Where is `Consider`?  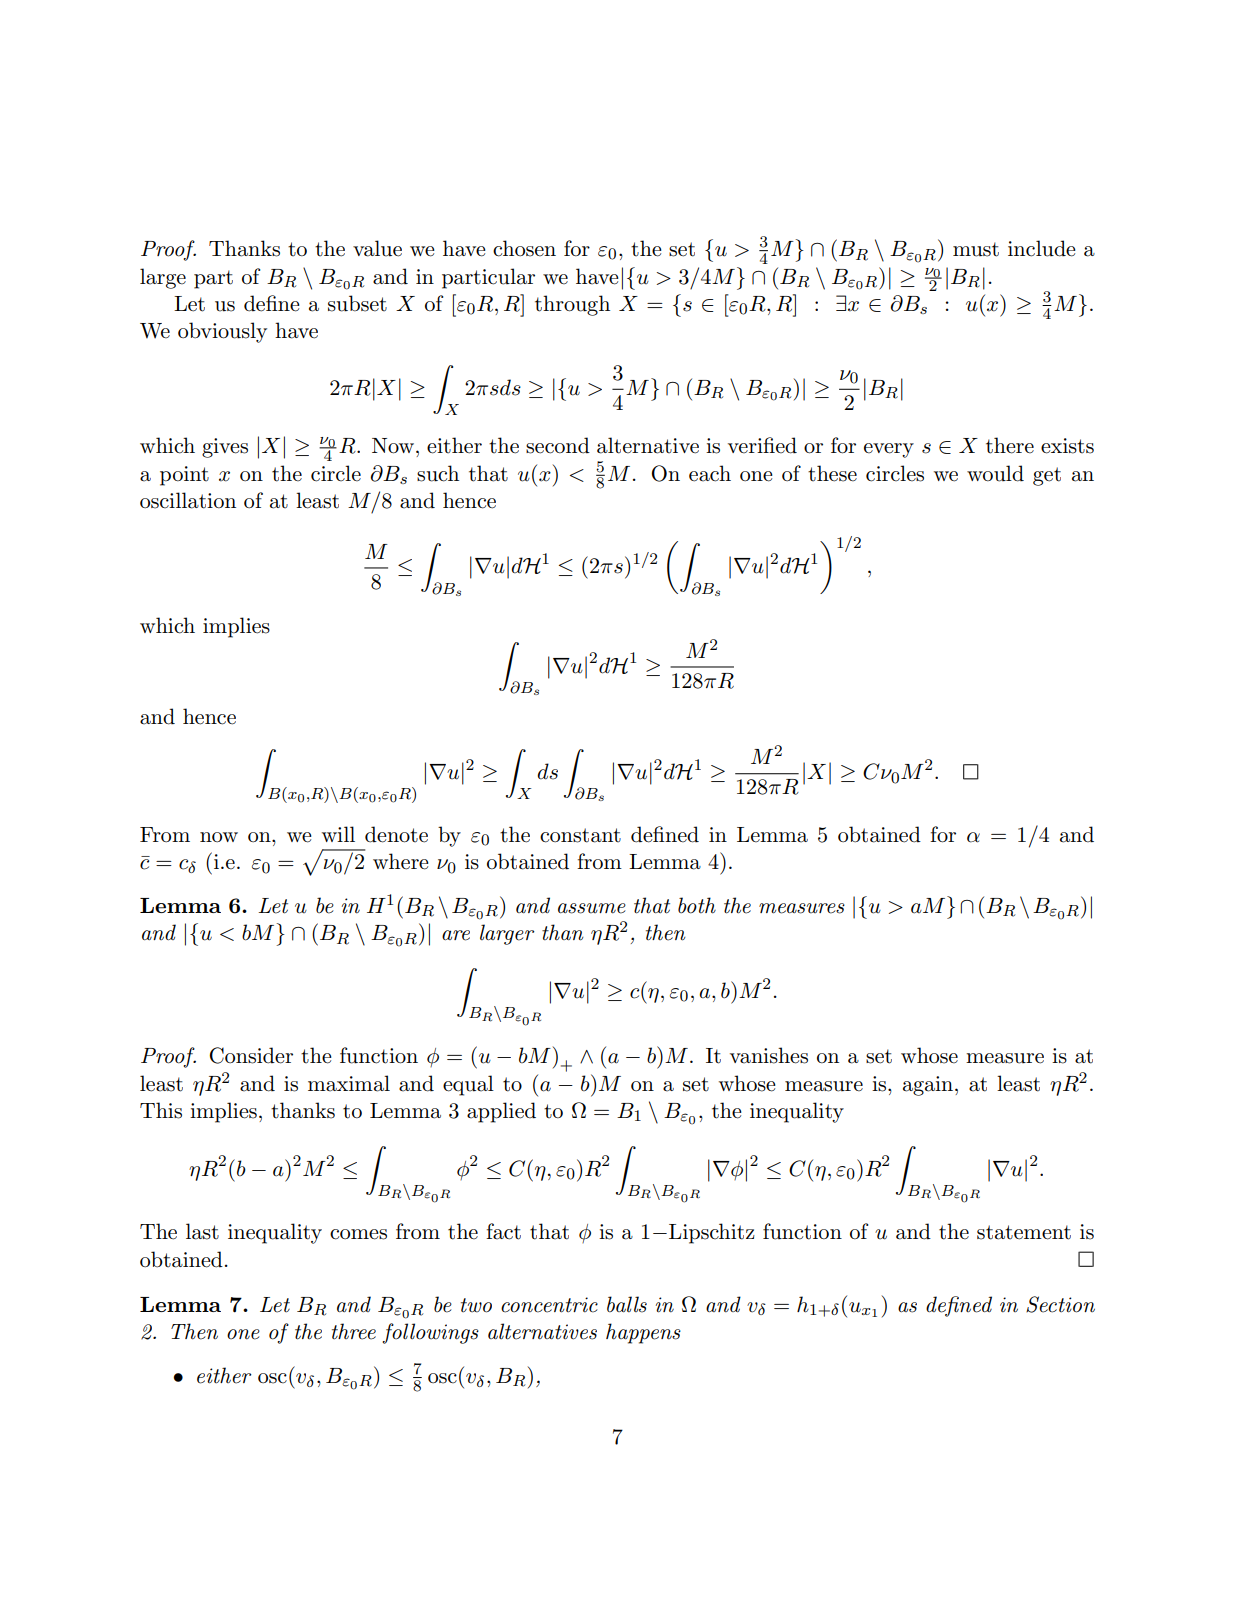
Consider is located at coordinates (251, 1055).
